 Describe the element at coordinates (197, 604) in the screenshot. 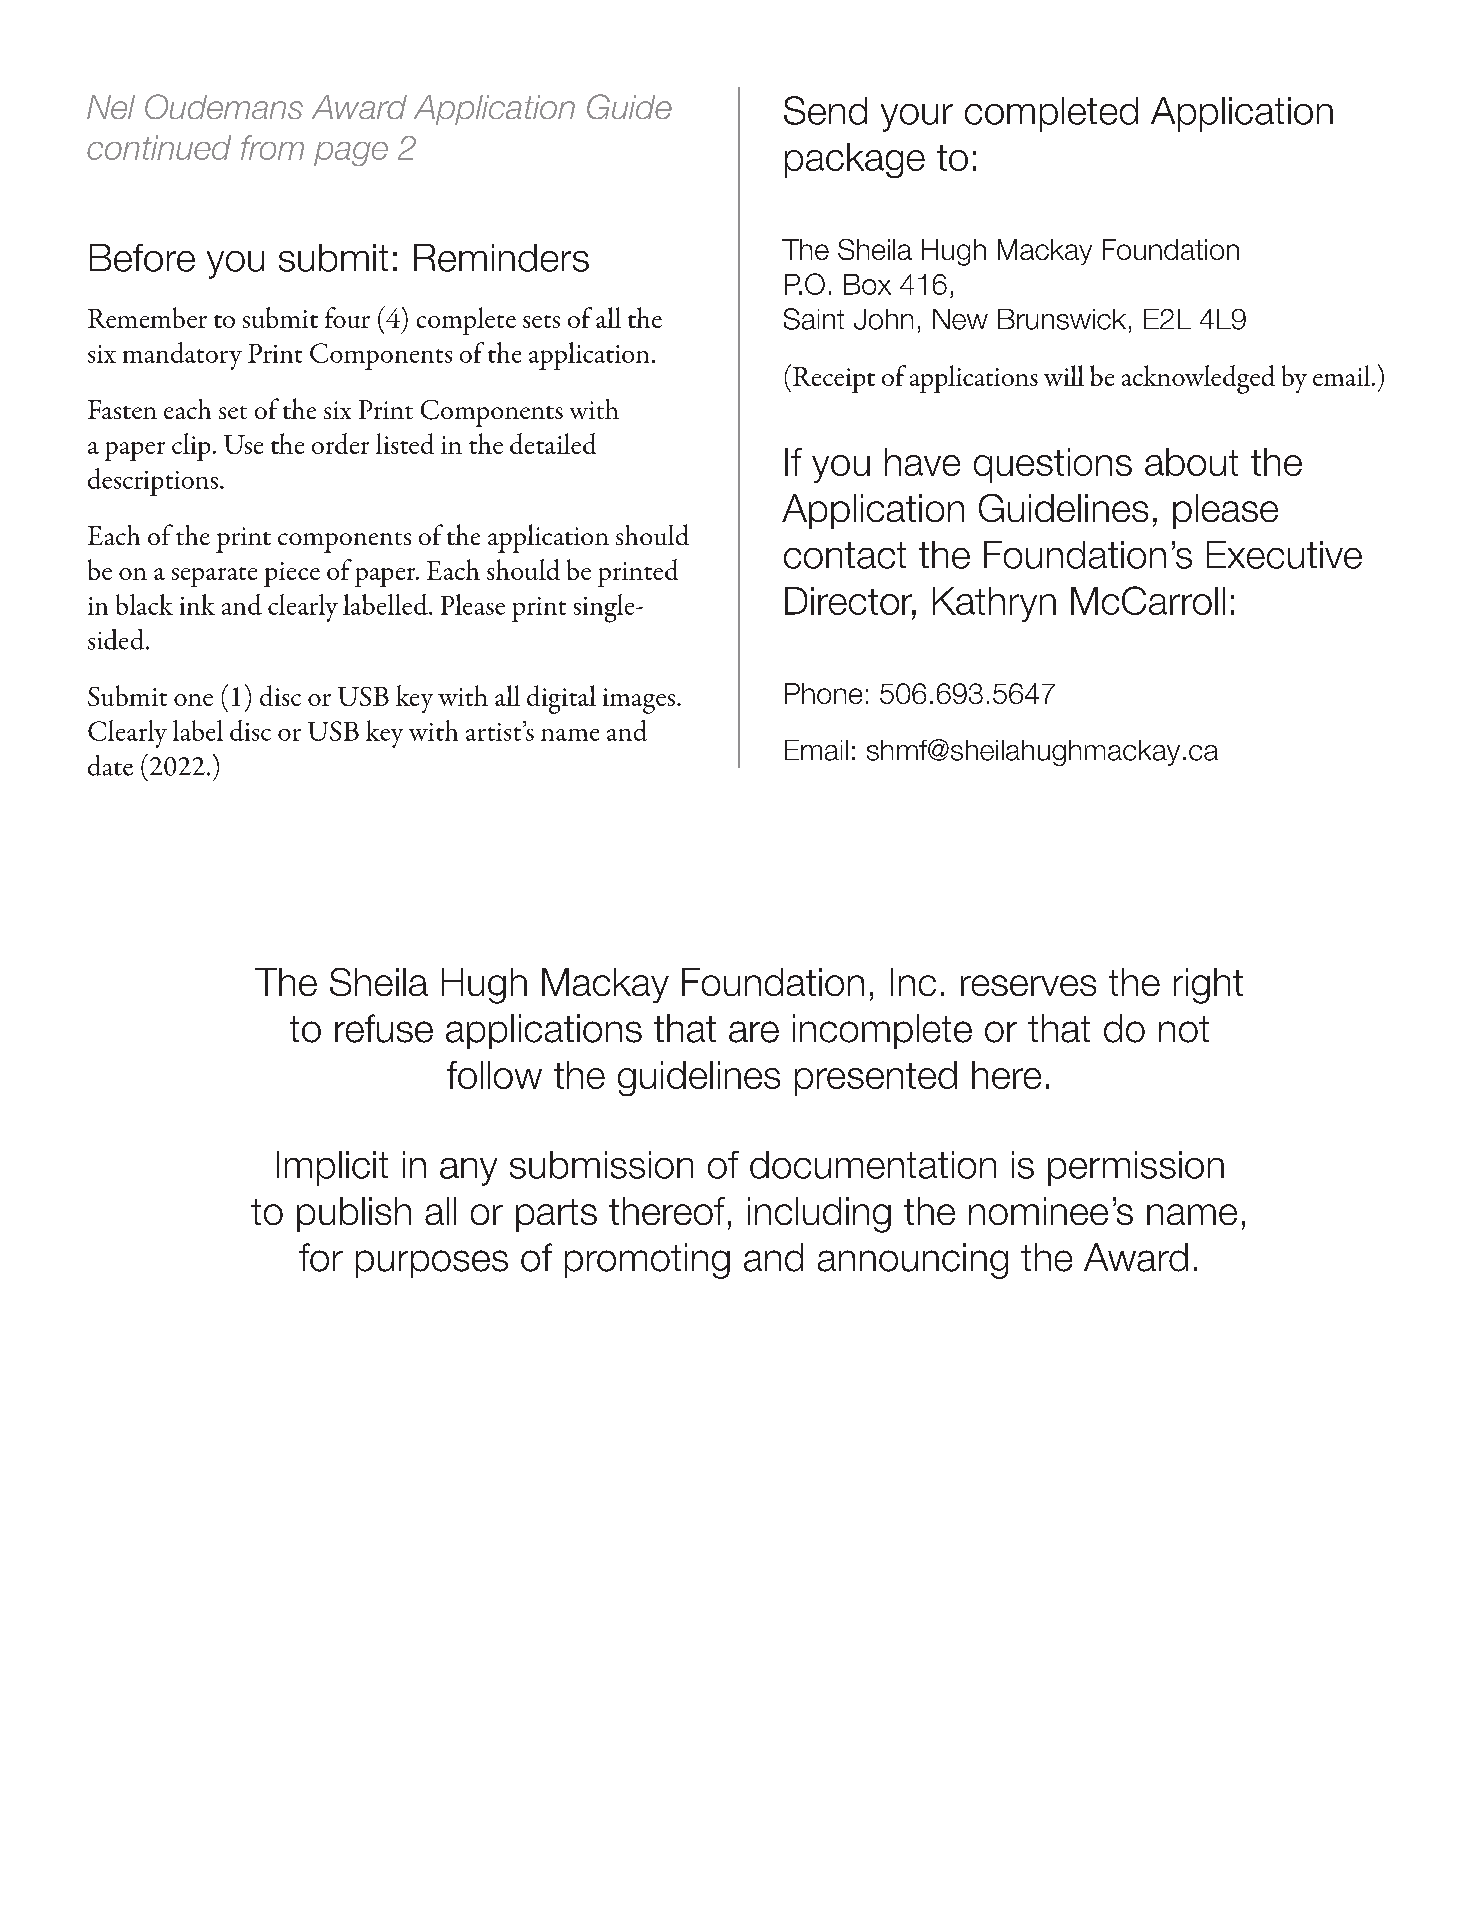

I see `ink` at that location.
